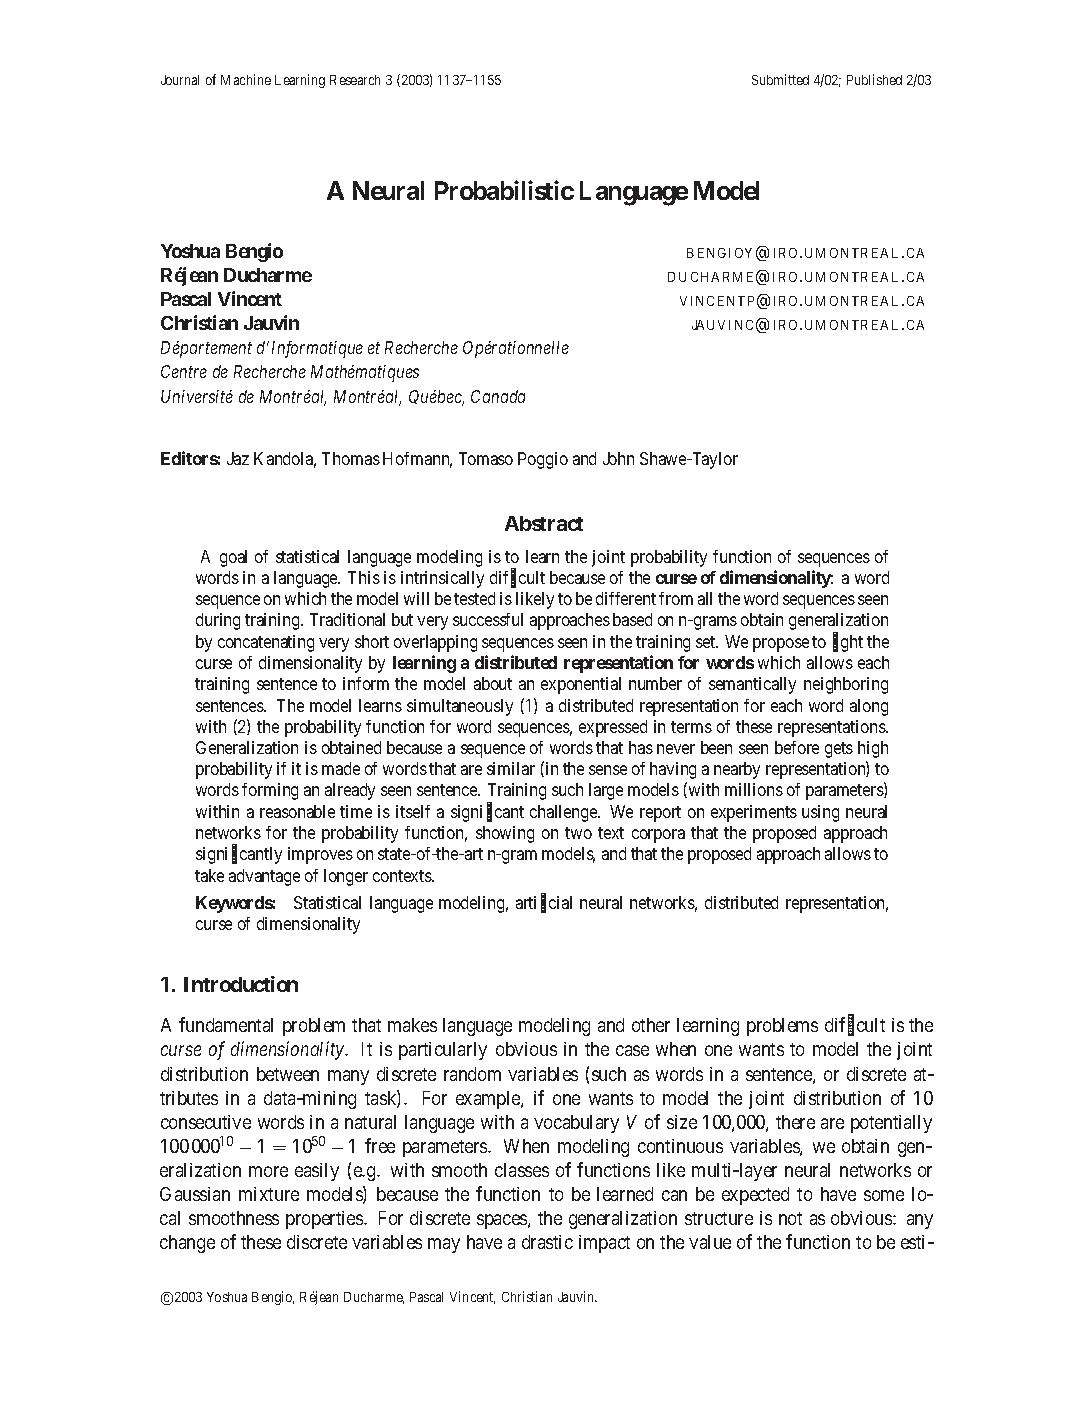 The image size is (1088, 1408). I want to click on Research, so click(355, 80).
